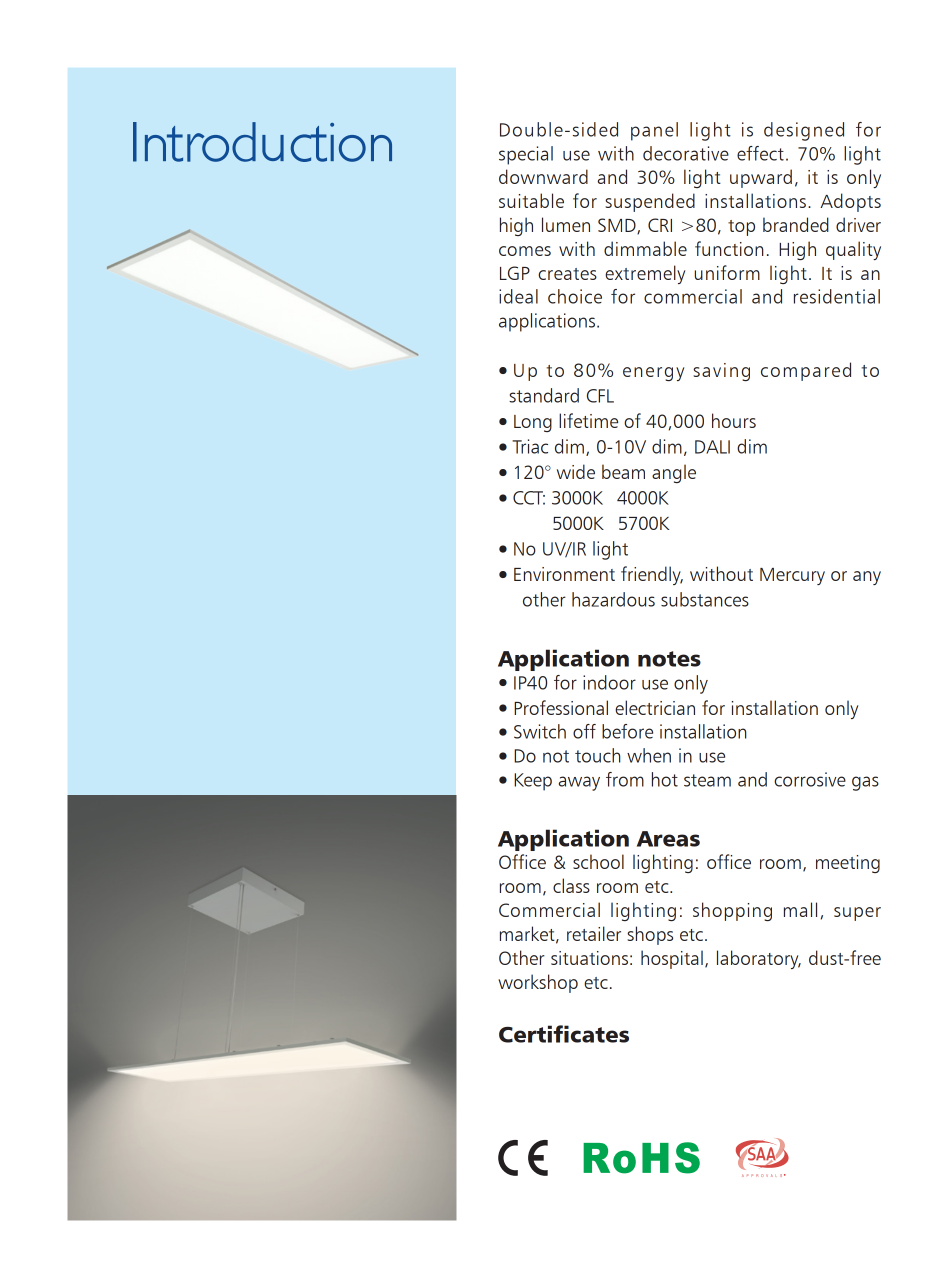 The image size is (949, 1288). I want to click on workshop, so click(538, 983).
